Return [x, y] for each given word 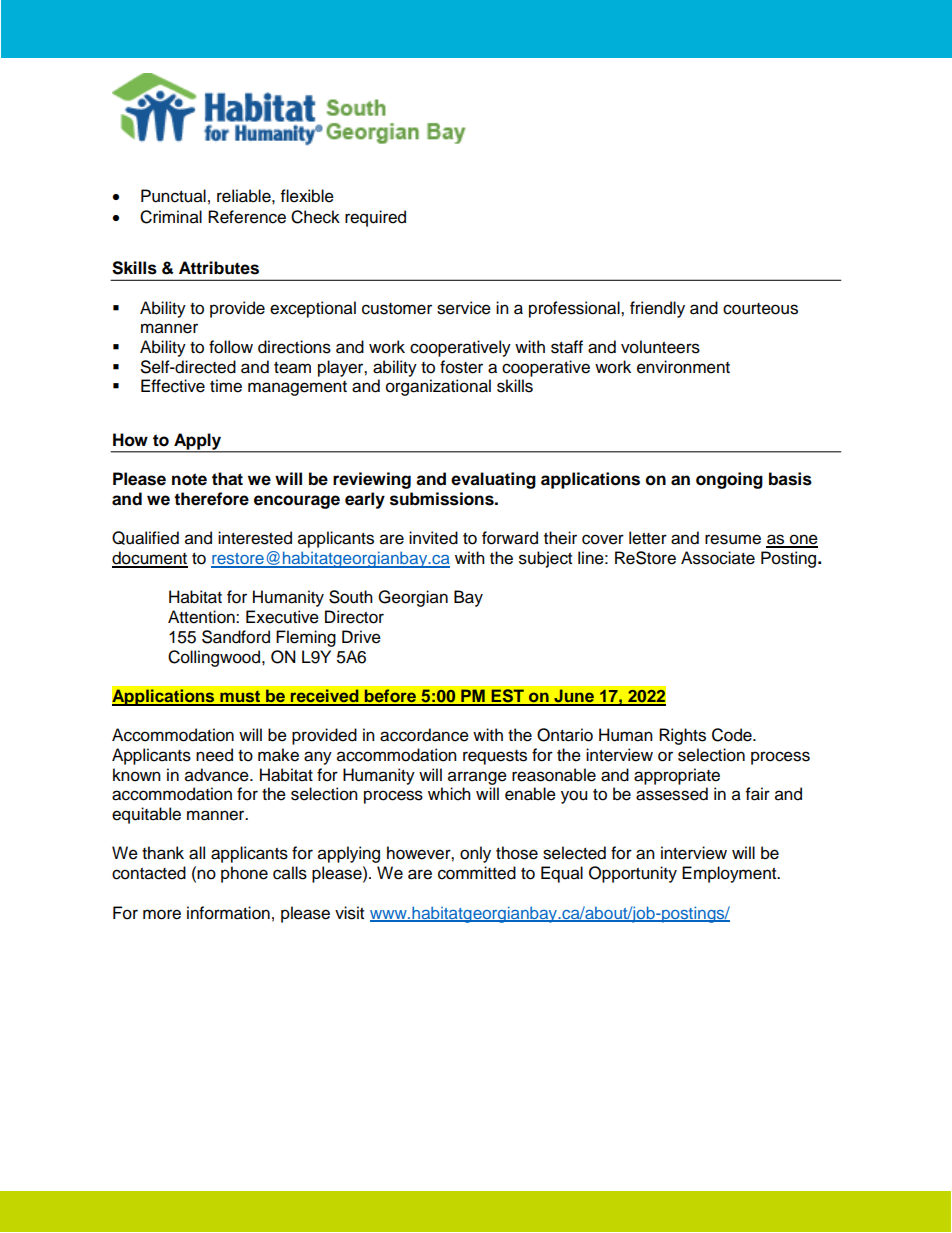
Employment [730, 874]
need [214, 755]
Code [733, 735]
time [226, 386]
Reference [247, 217]
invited [433, 538]
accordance [424, 735]
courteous [760, 309]
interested [255, 538]
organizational [438, 387]
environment [683, 367]
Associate [718, 558]
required [375, 218]
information [228, 913]
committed [477, 873]
